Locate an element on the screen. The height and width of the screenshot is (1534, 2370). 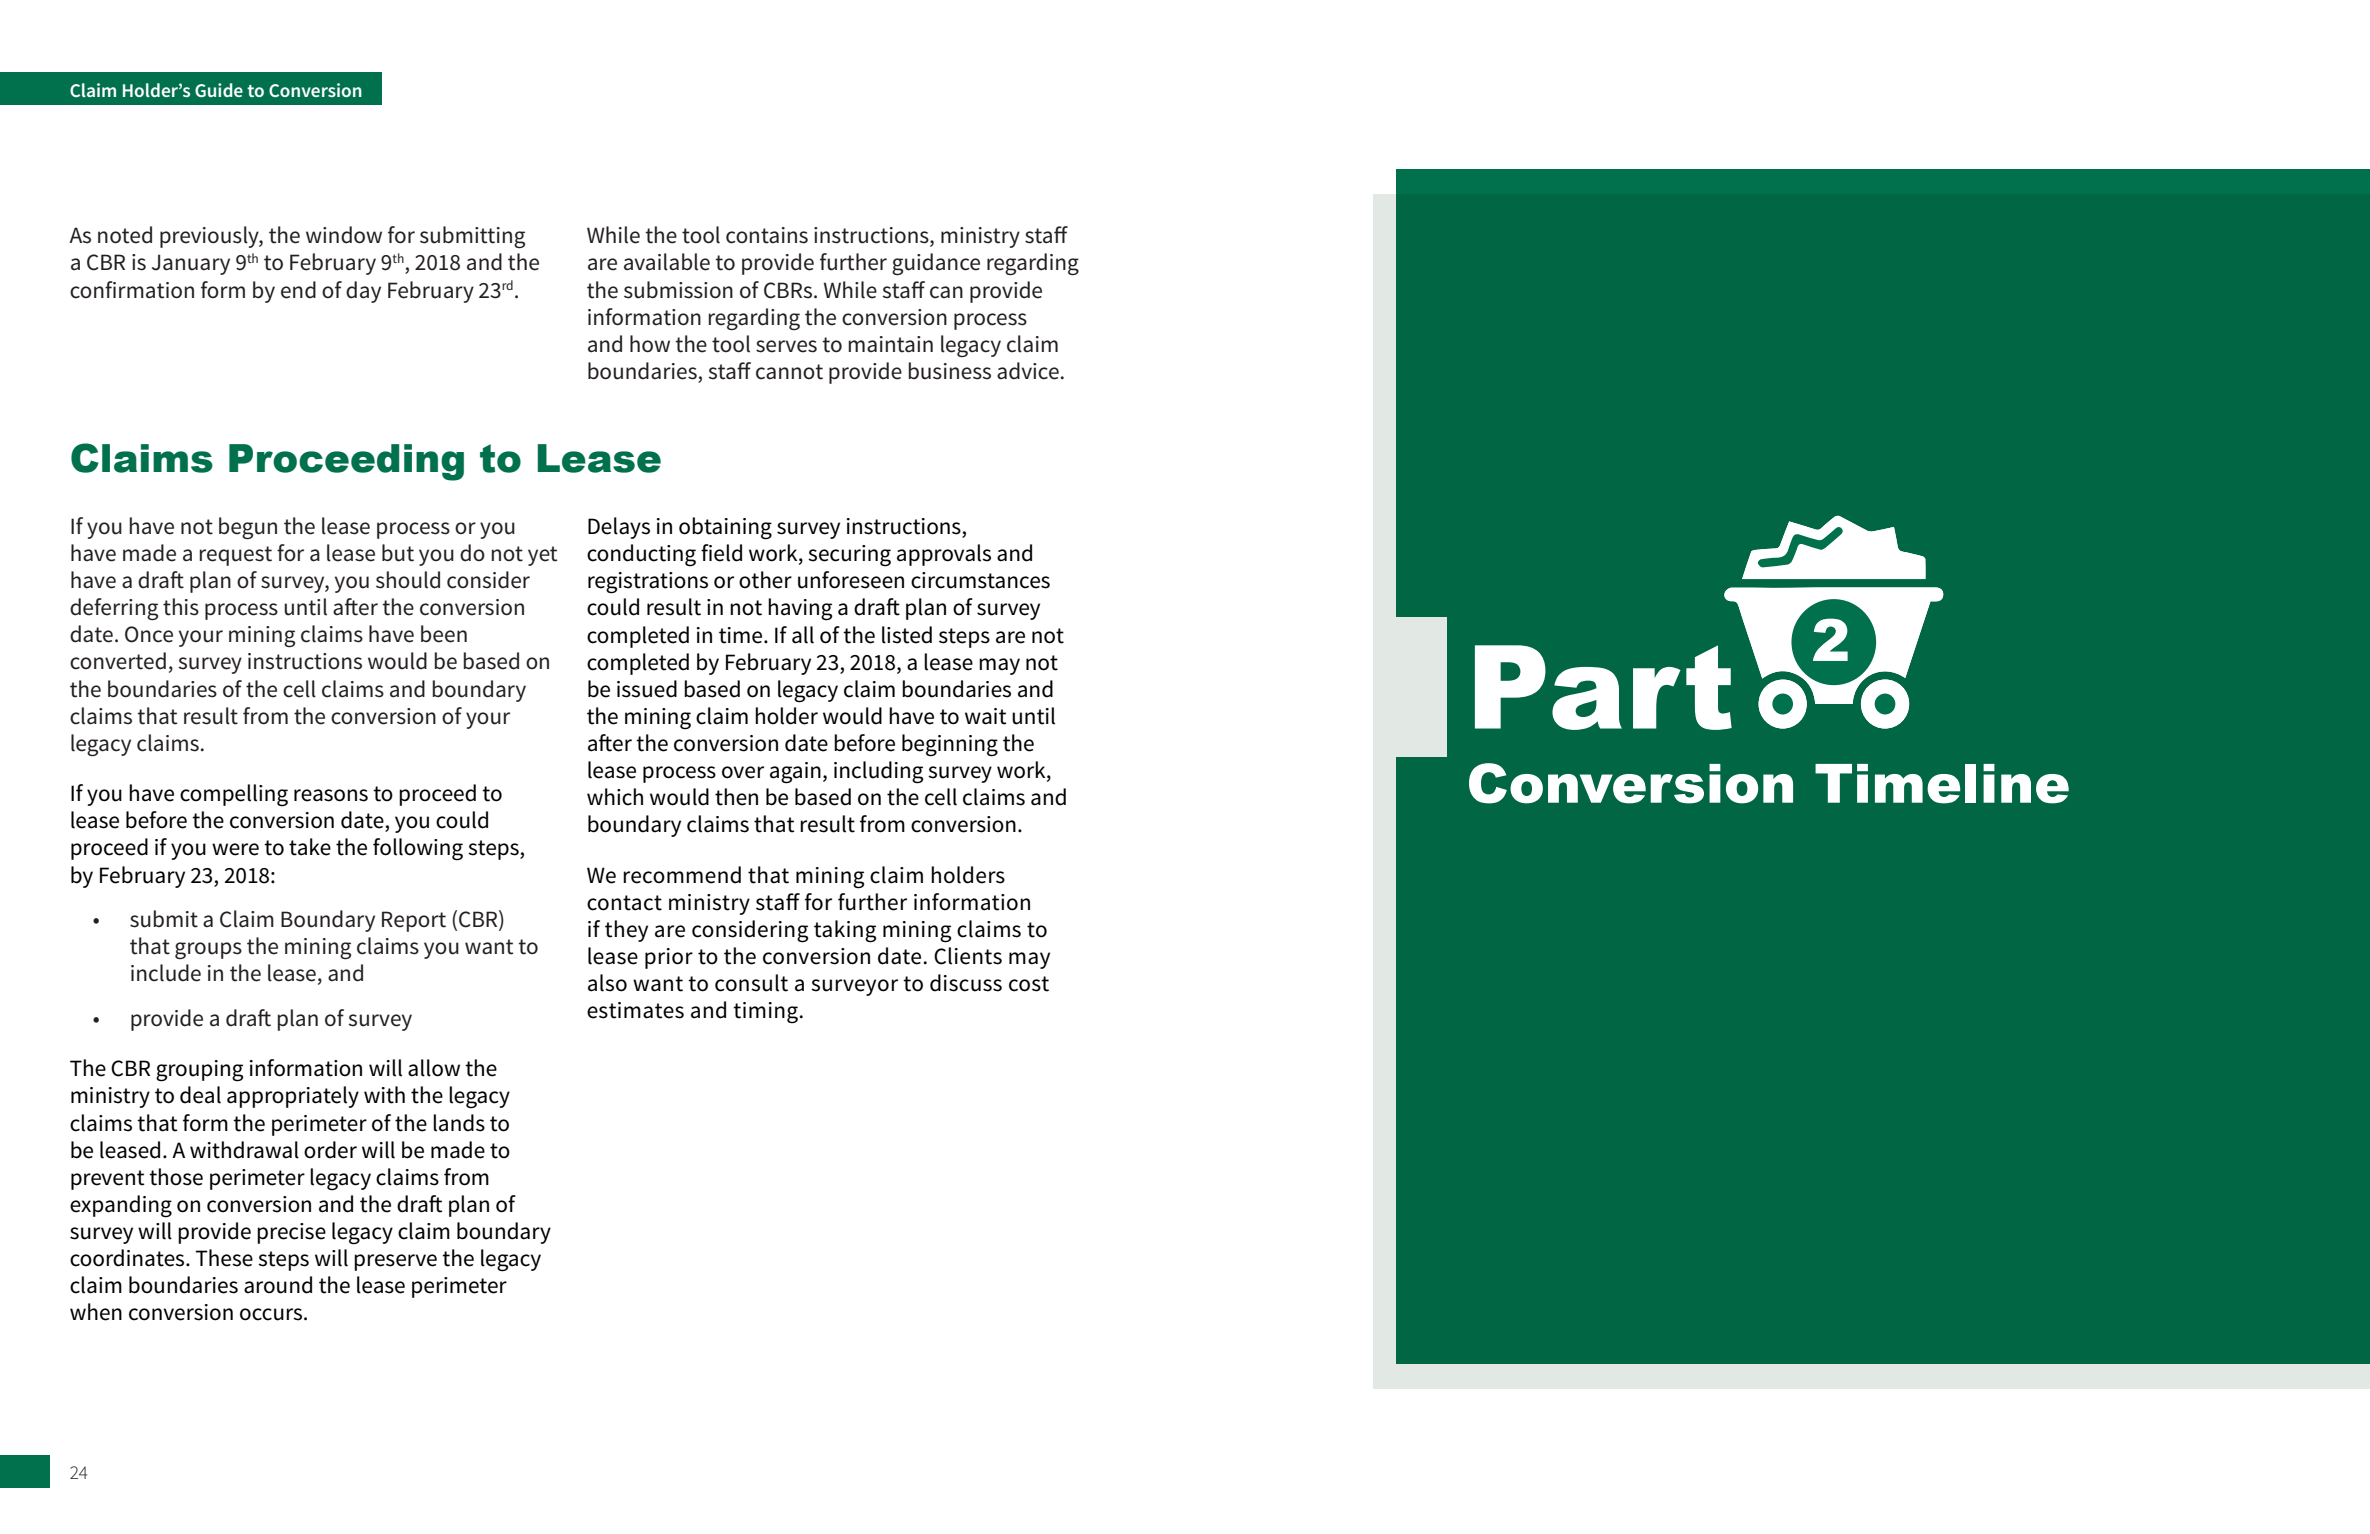
converted is located at coordinates (118, 661).
